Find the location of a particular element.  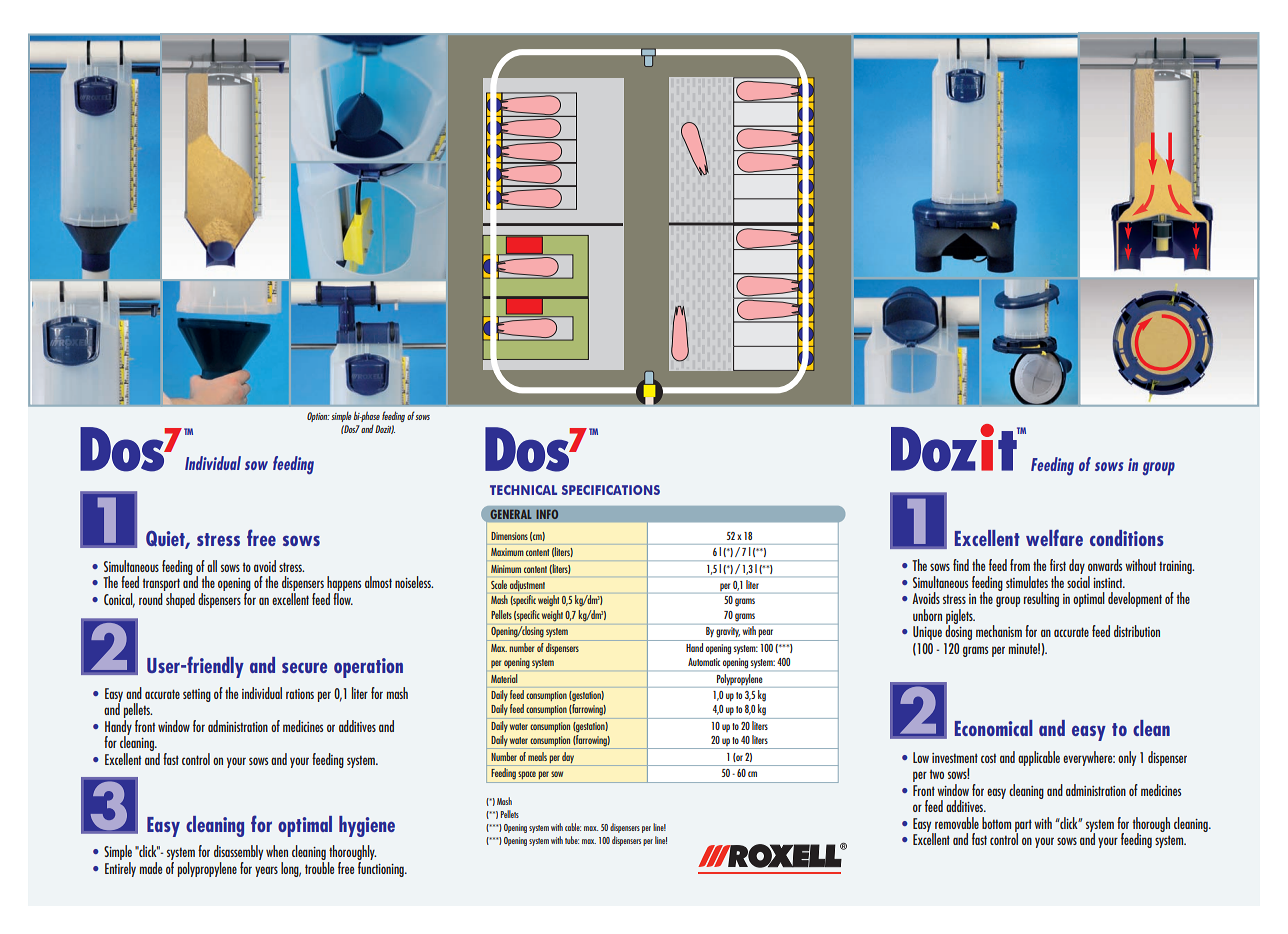

tube is located at coordinates (572, 840).
